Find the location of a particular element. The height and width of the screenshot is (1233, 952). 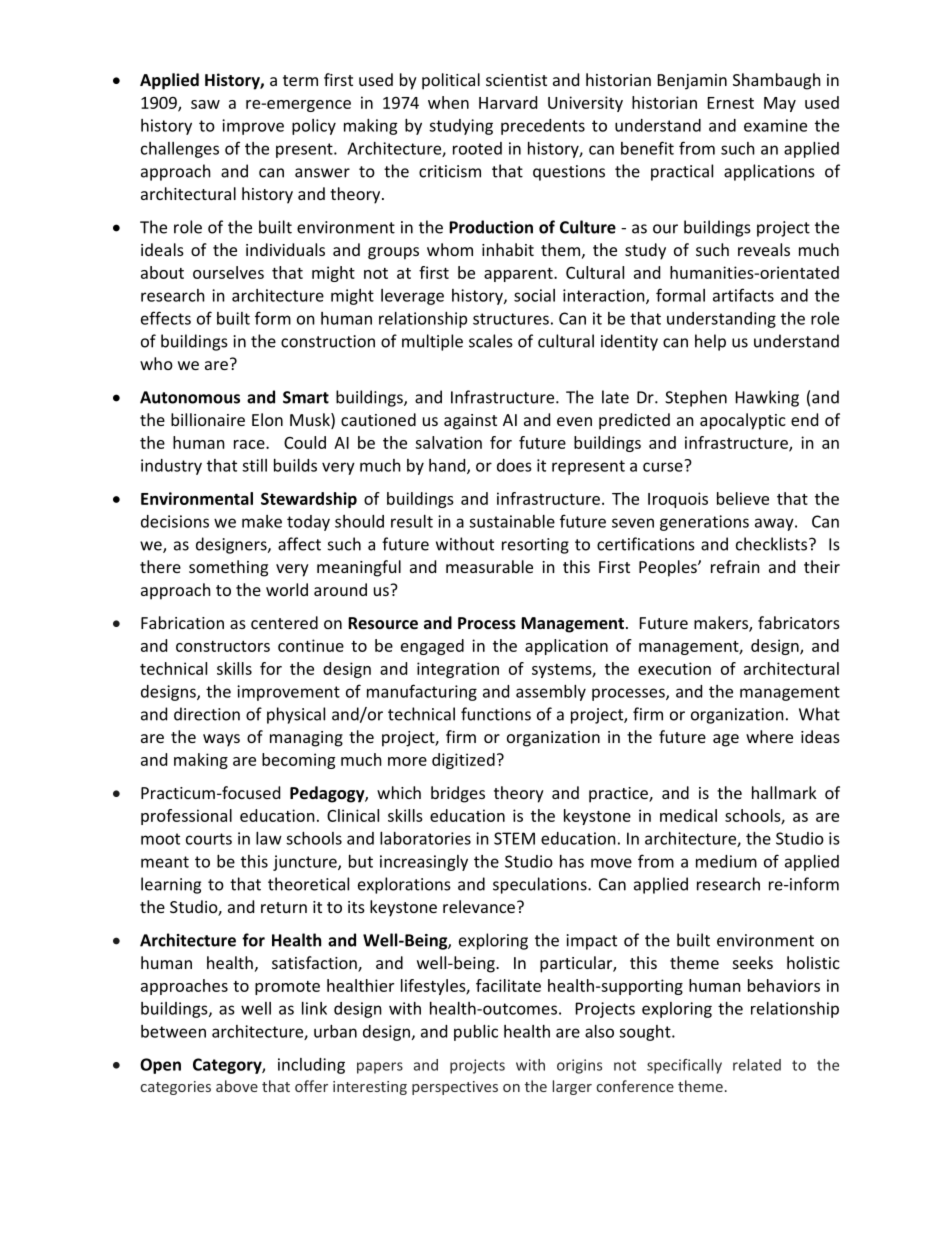

Ernest is located at coordinates (731, 103).
